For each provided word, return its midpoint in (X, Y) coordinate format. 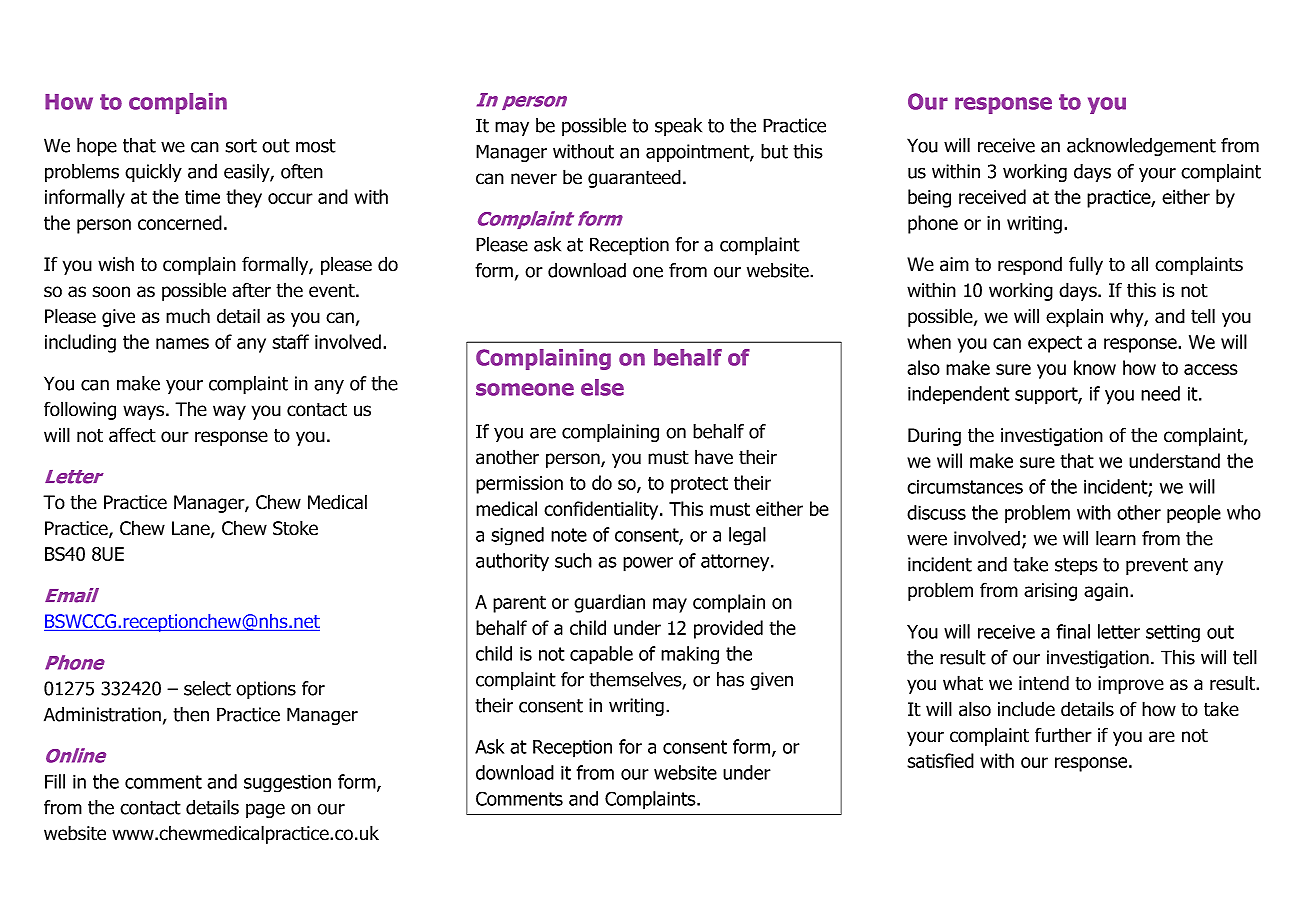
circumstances (965, 486)
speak (678, 127)
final (1073, 631)
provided (728, 629)
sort (241, 146)
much (188, 316)
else (602, 387)
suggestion (287, 783)
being (929, 198)
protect (699, 485)
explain (1074, 317)
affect (132, 435)
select (207, 688)
